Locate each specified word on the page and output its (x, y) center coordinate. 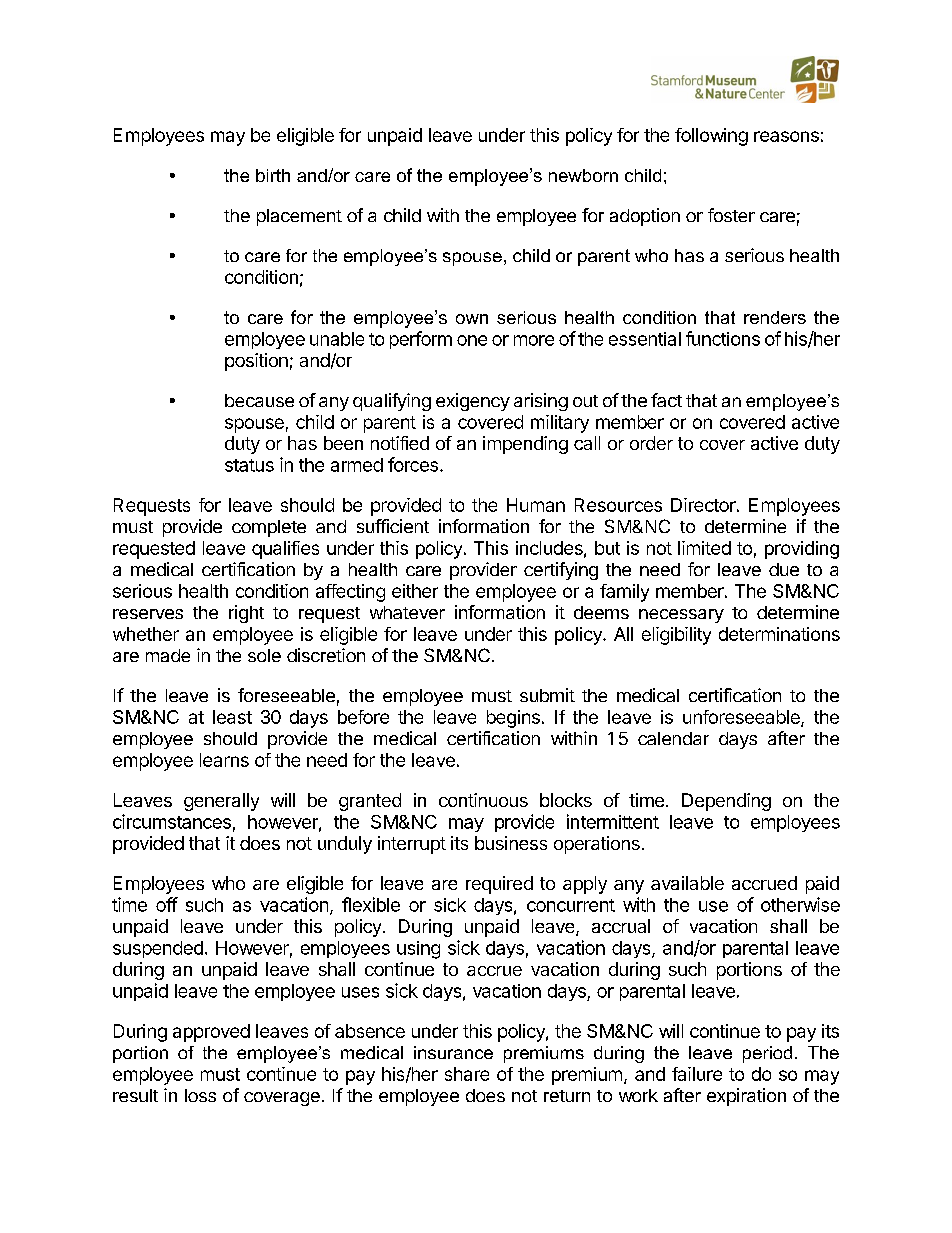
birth (273, 175)
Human (536, 505)
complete (269, 528)
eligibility (676, 636)
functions (723, 338)
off (167, 904)
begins (513, 719)
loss (200, 1095)
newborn (583, 175)
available (687, 883)
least (232, 717)
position (256, 362)
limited (704, 548)
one (472, 340)
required (499, 885)
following (711, 137)
